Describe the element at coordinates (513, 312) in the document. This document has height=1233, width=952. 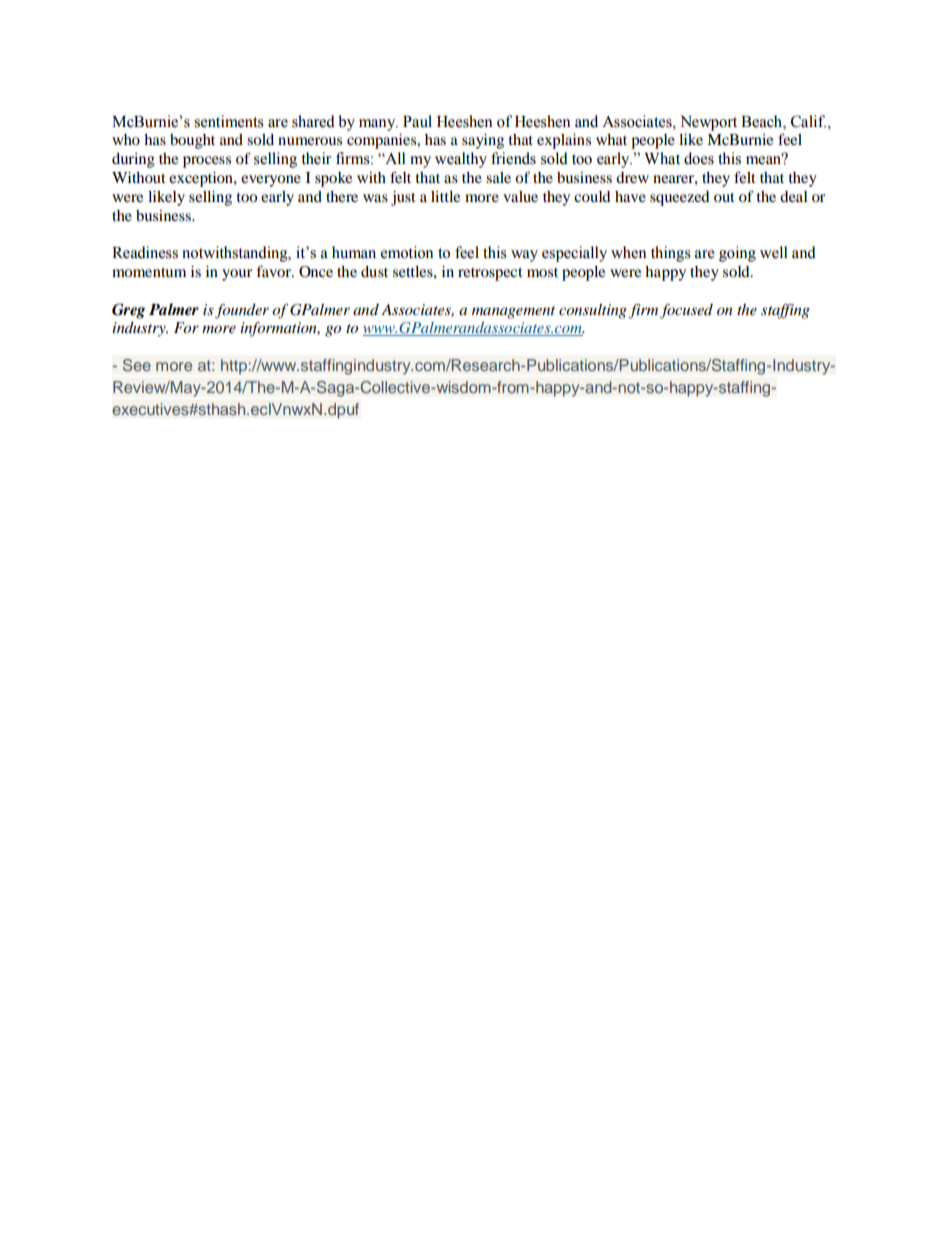
I see `management` at that location.
